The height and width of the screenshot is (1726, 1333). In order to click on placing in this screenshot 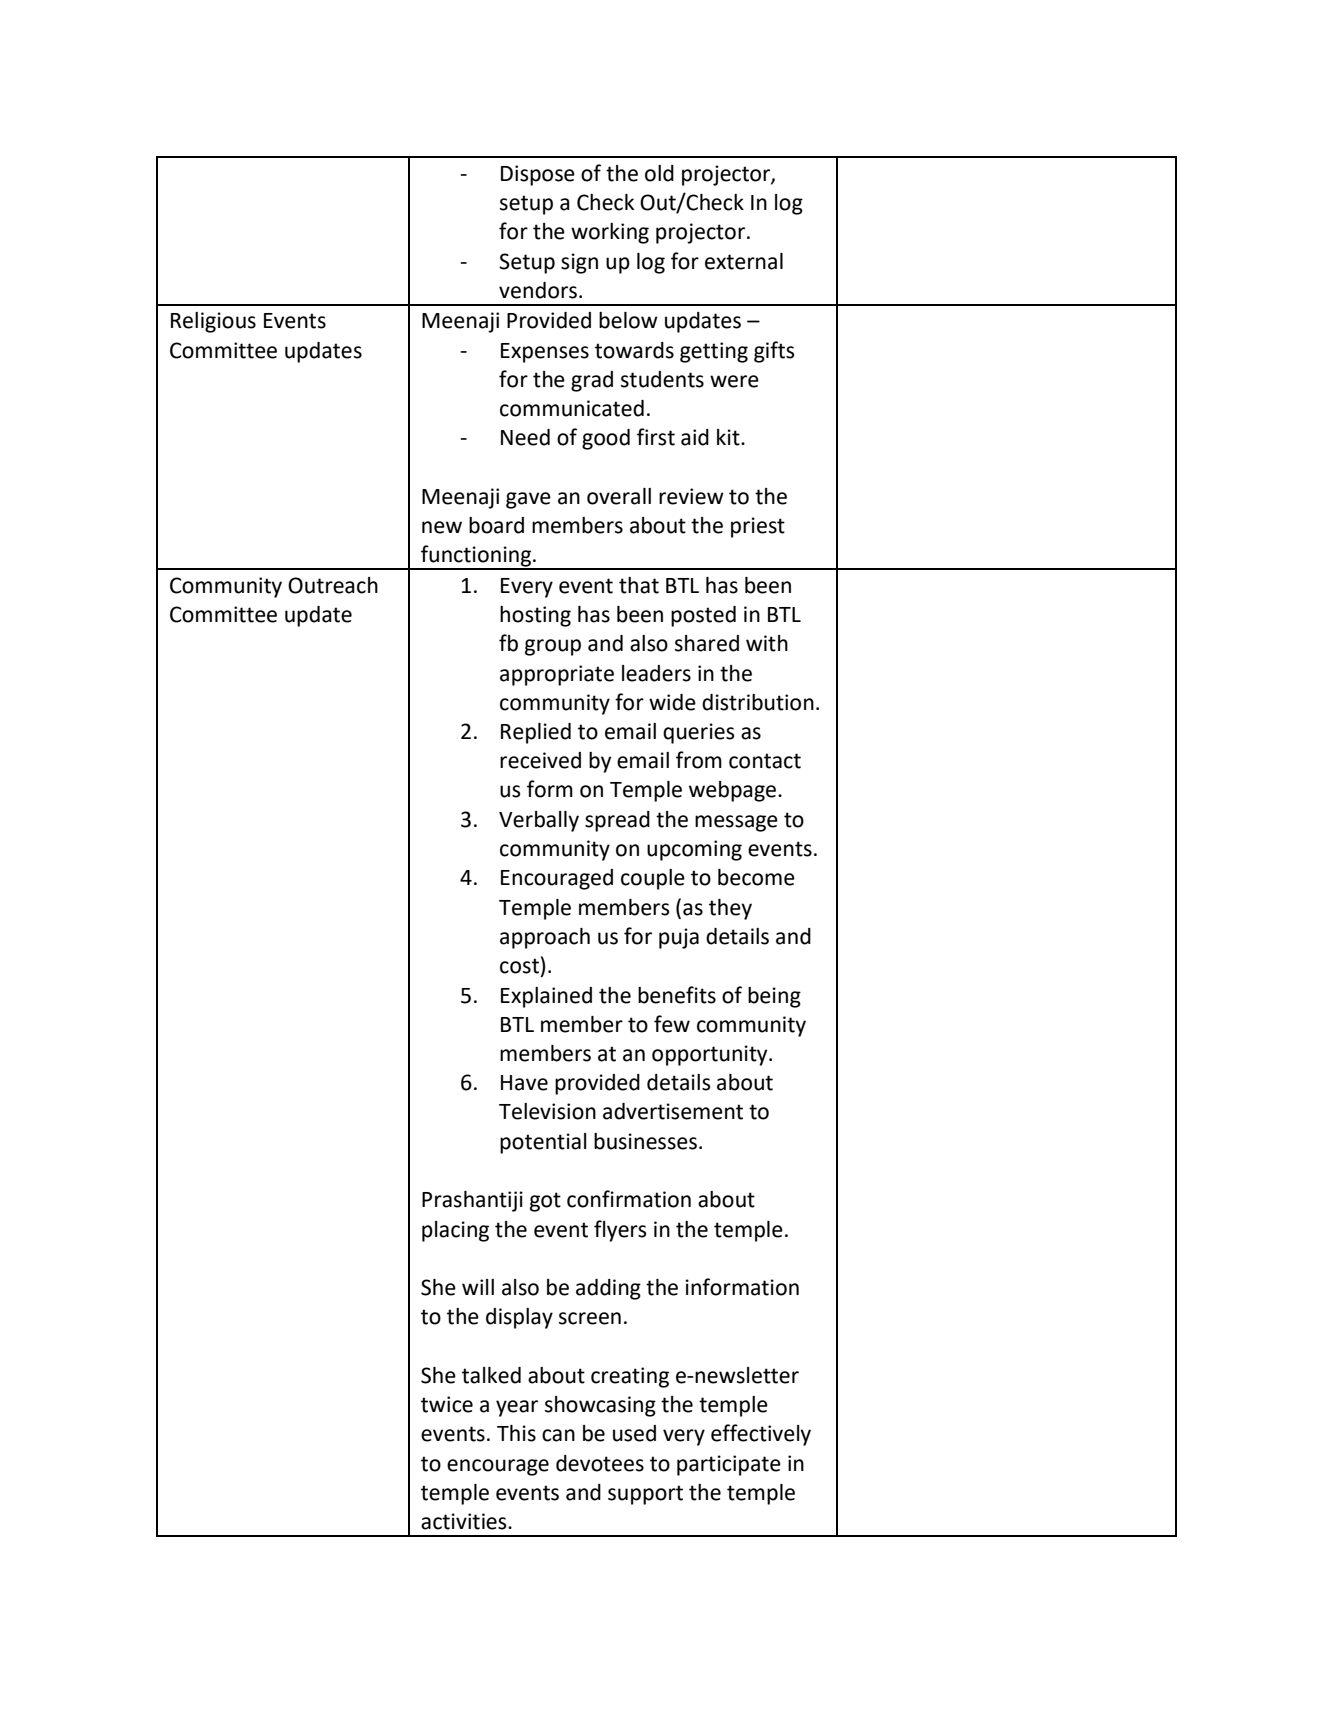, I will do `click(455, 1231)`.
